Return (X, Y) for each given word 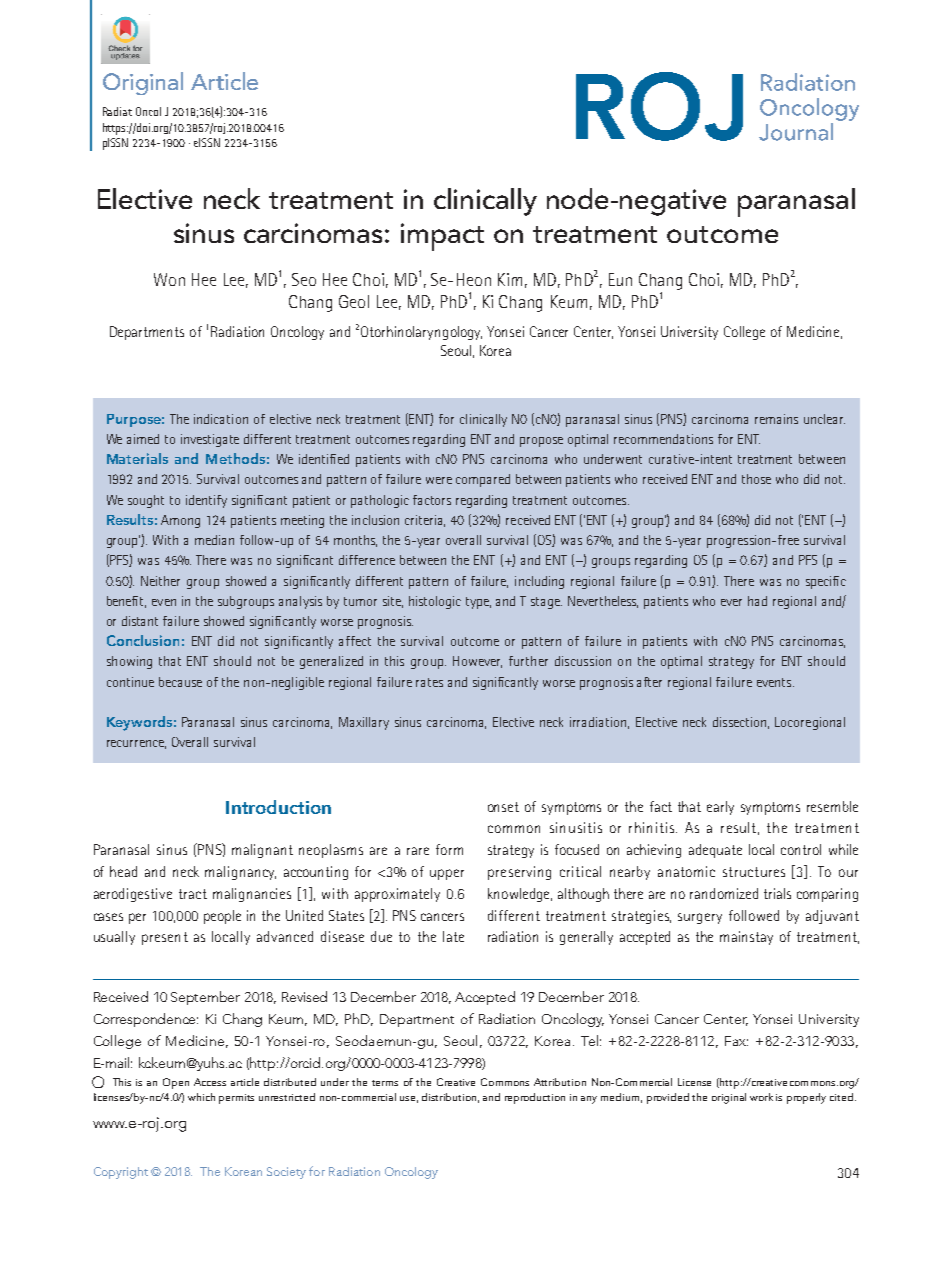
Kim (510, 279)
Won (169, 279)
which (201, 1097)
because (180, 682)
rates (429, 682)
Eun (620, 279)
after (649, 682)
